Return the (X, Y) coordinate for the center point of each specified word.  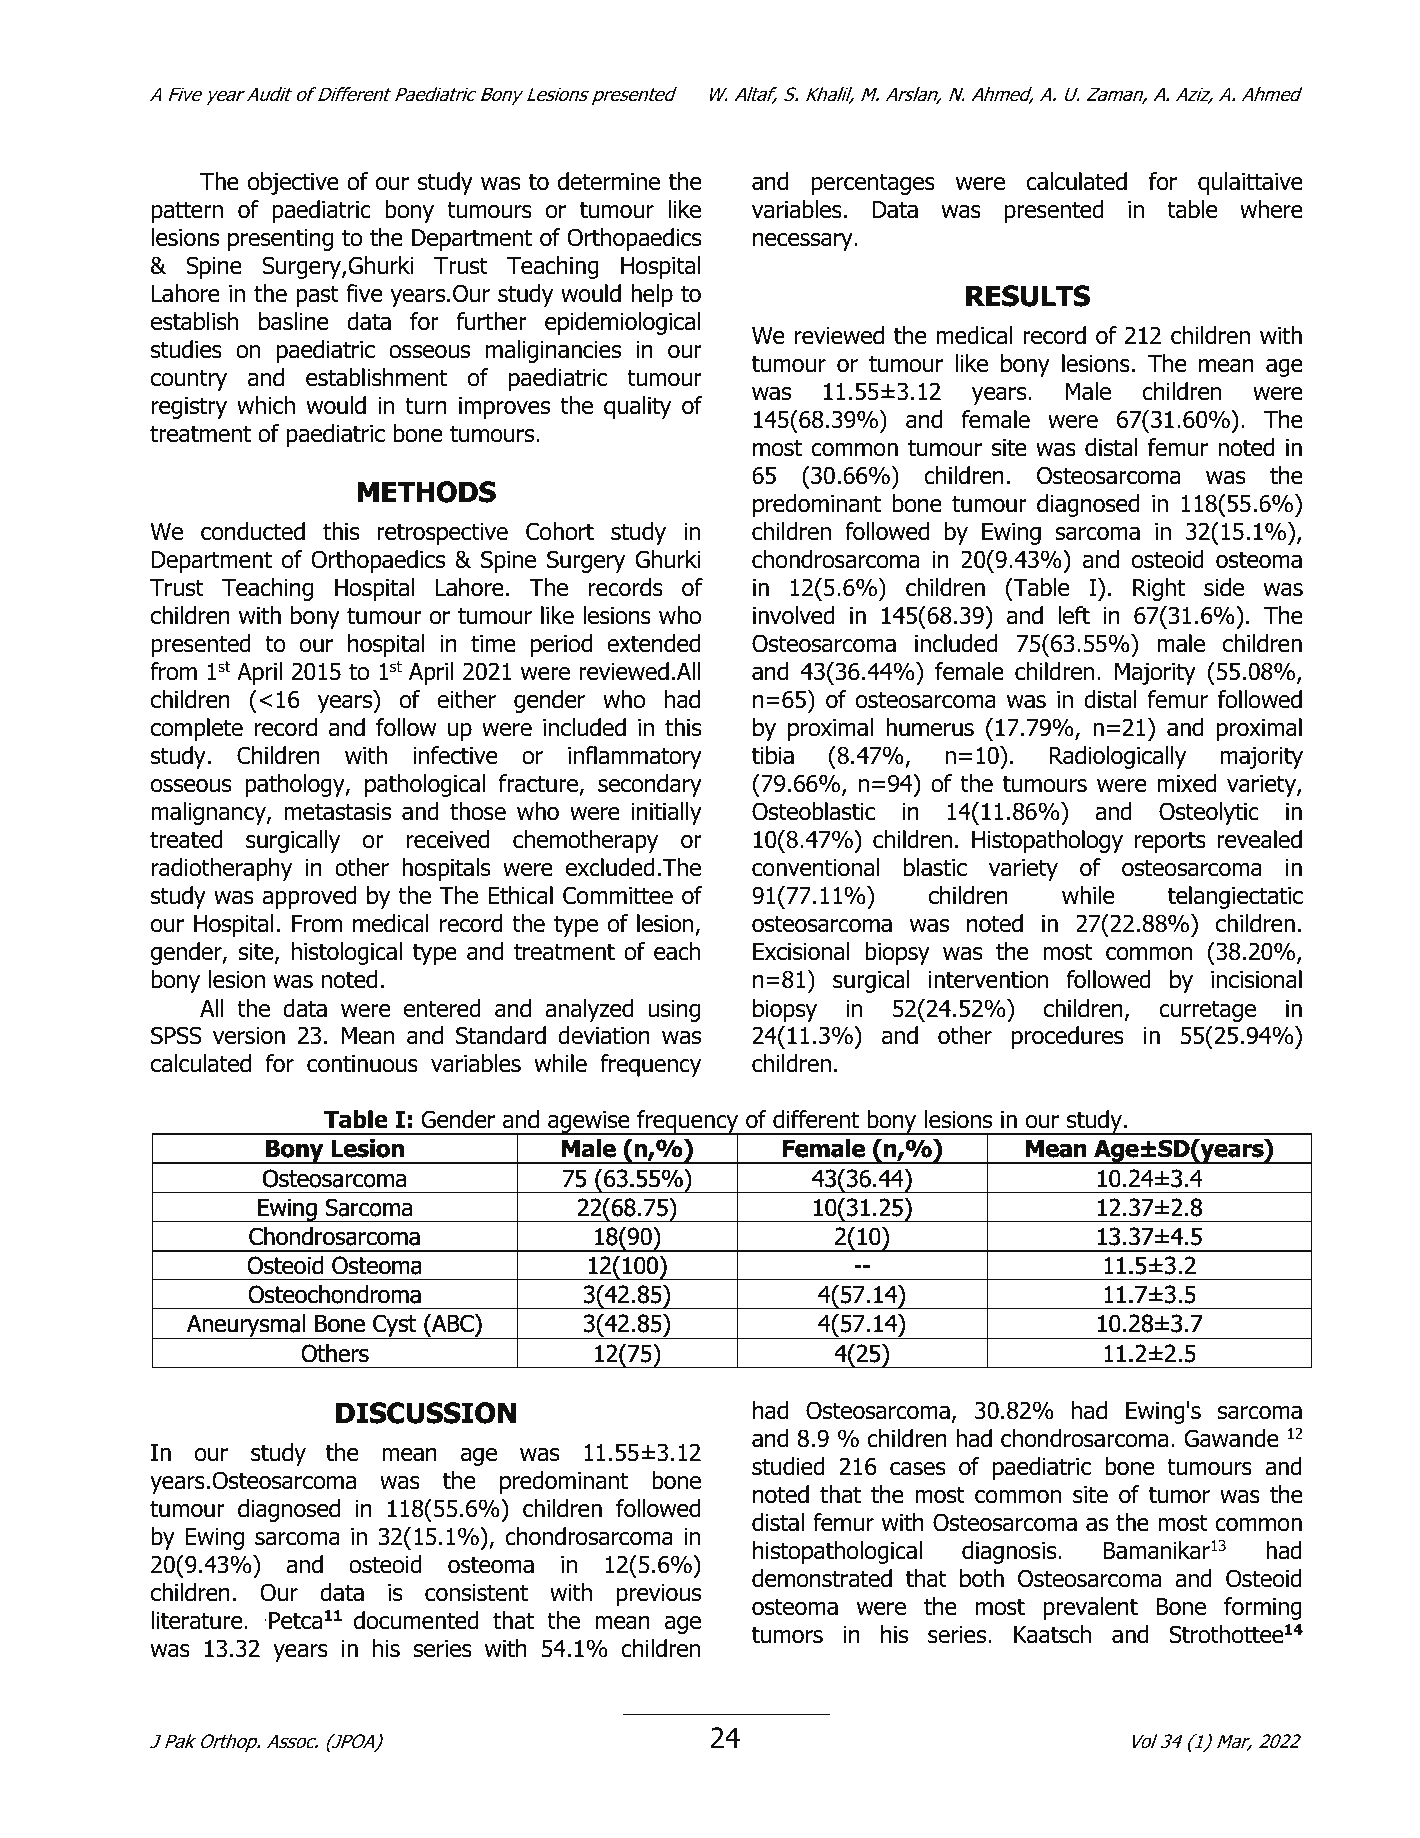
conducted (253, 531)
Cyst (395, 1326)
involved (794, 615)
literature (198, 1620)
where (1271, 209)
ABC (453, 1325)
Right (1159, 589)
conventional (815, 867)
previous (659, 1595)
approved (309, 897)
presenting (280, 240)
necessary (804, 242)
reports (1170, 842)
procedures (1068, 1037)
